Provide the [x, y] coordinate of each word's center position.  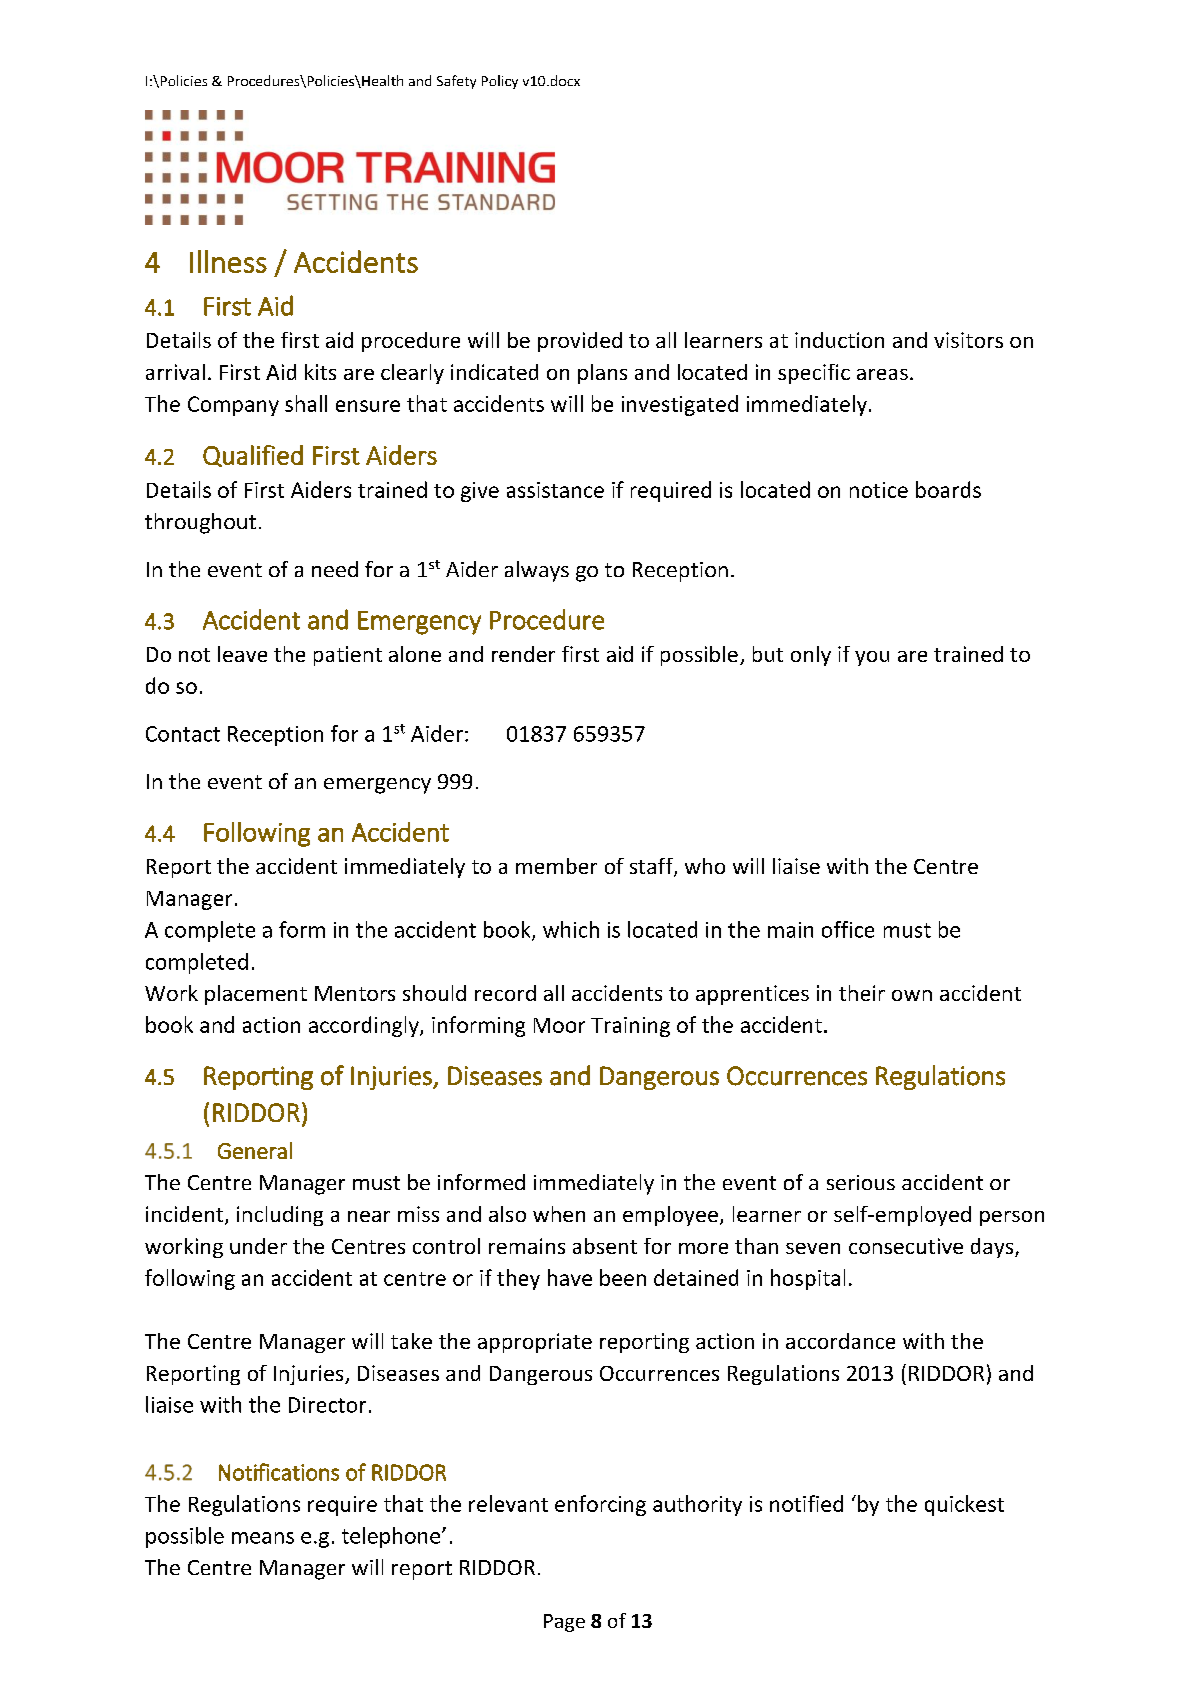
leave [242, 654]
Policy [500, 82]
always [537, 571]
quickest [964, 1505]
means [263, 1538]
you [872, 658]
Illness [228, 261]
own [912, 995]
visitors [968, 340]
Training [630, 1027]
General [255, 1150]
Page [564, 1623]
